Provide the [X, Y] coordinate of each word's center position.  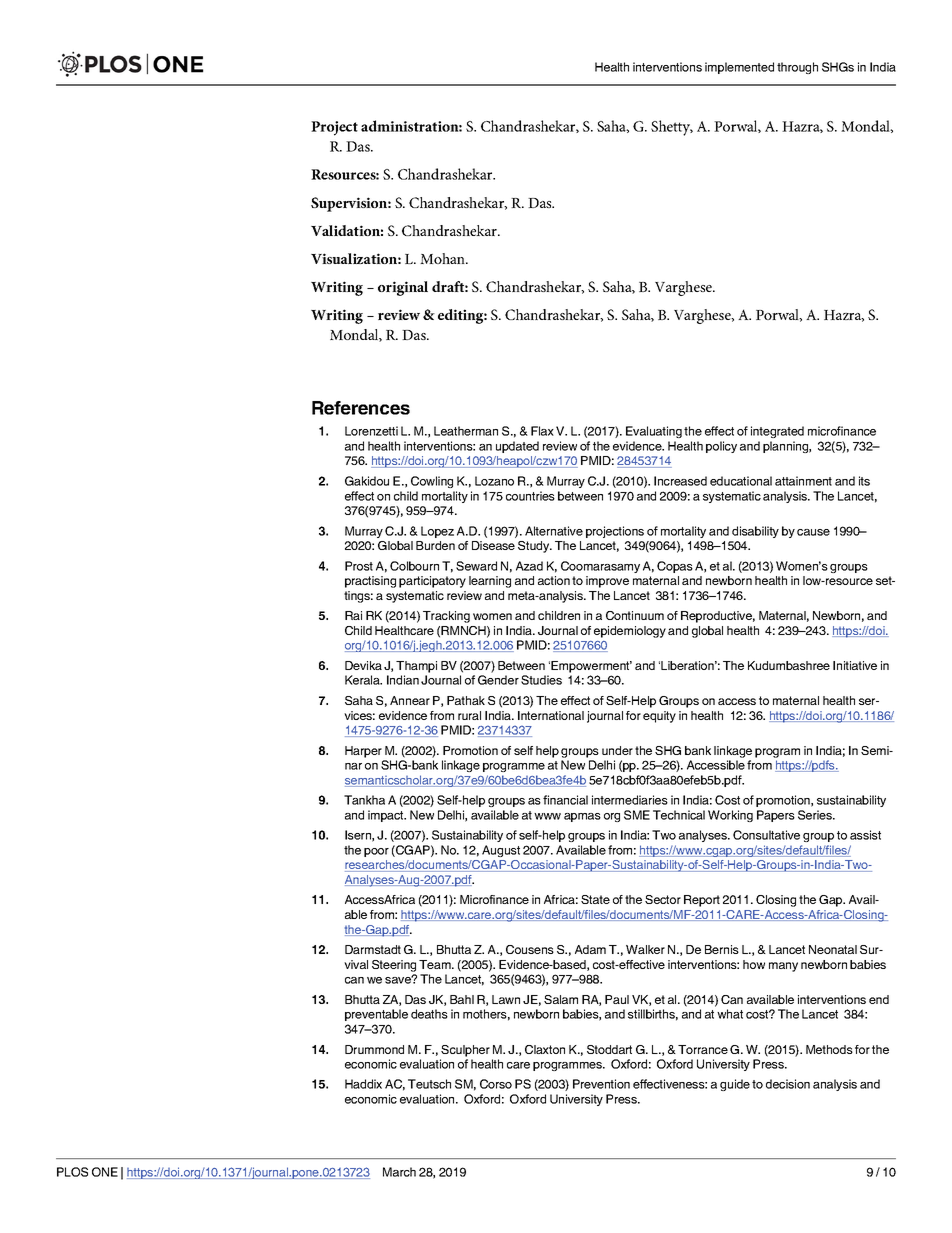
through [797, 68]
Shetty [672, 128]
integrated [777, 432]
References [361, 408]
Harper [363, 752]
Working [730, 816]
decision [788, 1084]
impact [387, 816]
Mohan [444, 258]
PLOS [72, 1172]
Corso [496, 1084]
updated [517, 447]
